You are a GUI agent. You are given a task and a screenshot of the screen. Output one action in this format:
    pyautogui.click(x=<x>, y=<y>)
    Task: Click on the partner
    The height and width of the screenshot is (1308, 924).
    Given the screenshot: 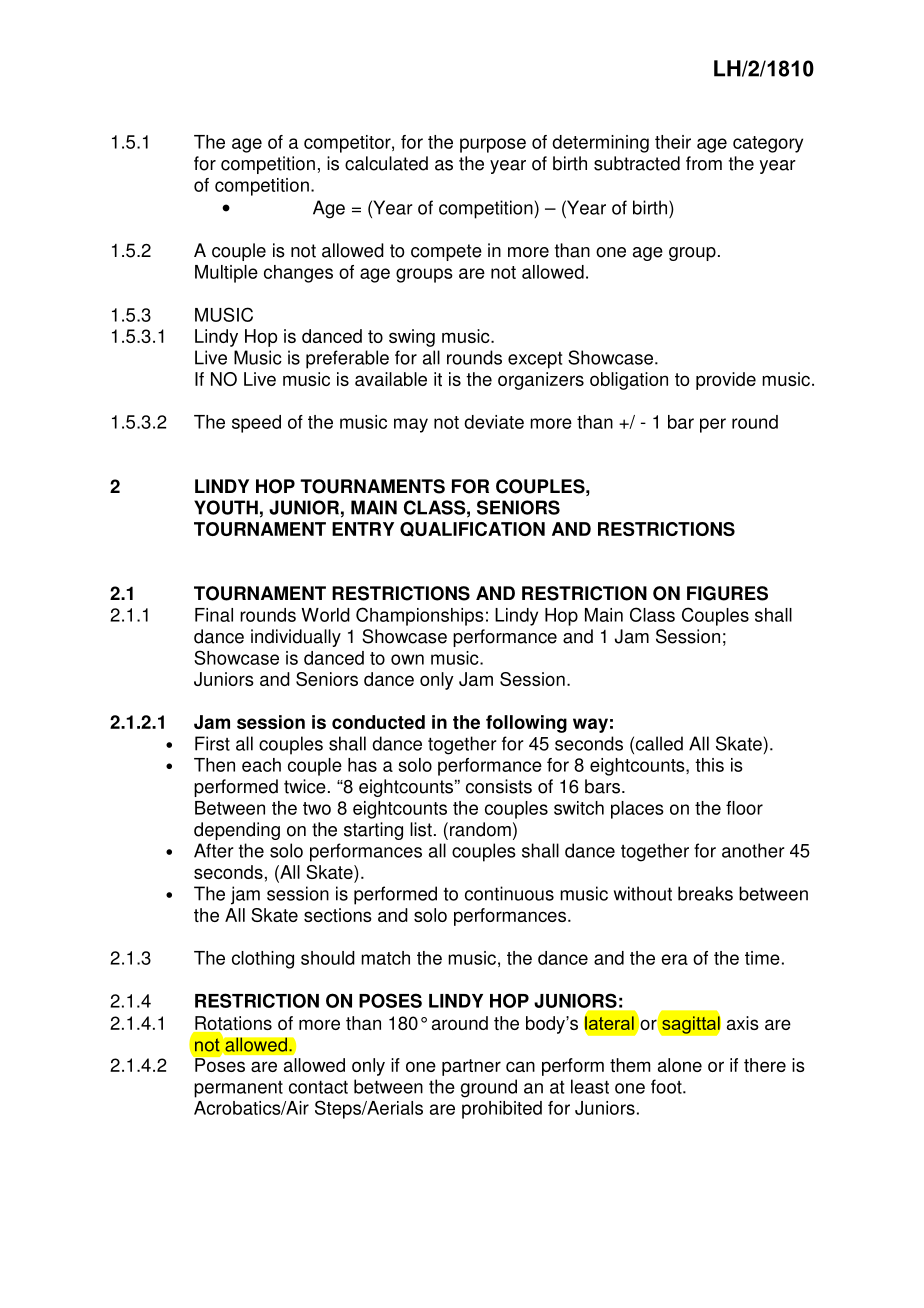 What is the action you would take?
    pyautogui.click(x=471, y=1067)
